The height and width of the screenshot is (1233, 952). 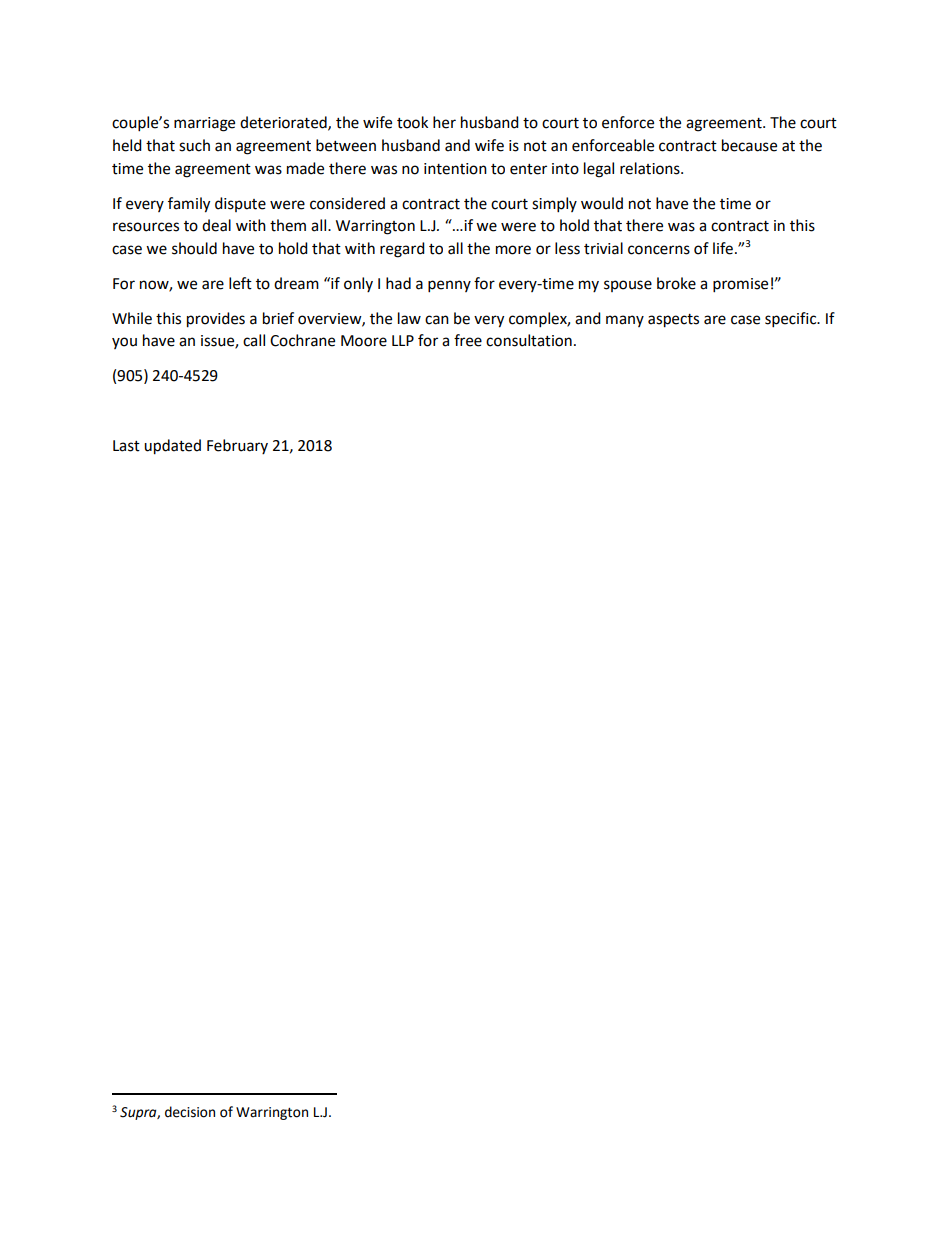 I want to click on decision, so click(x=190, y=1112).
